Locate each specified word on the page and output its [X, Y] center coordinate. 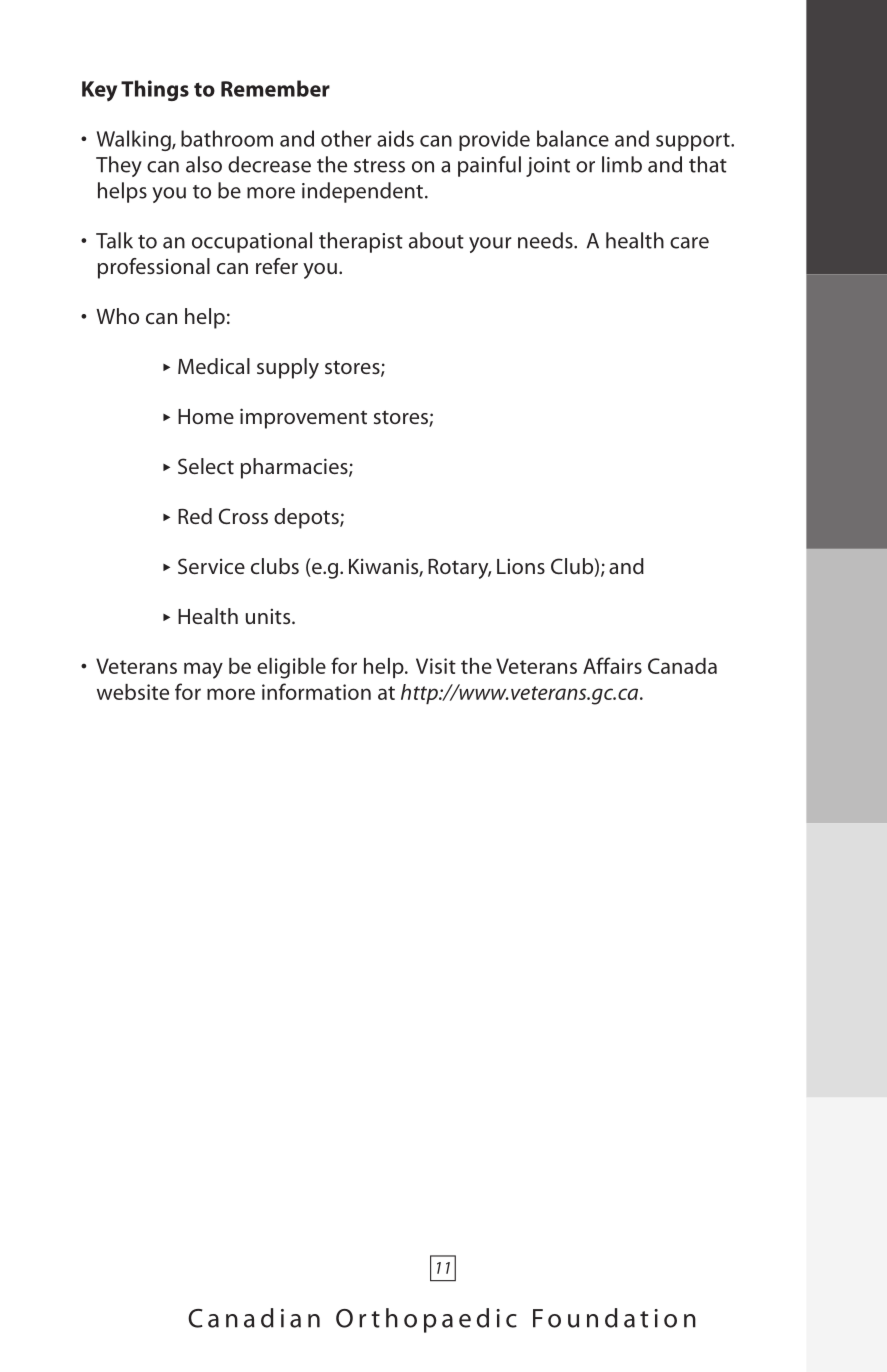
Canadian [254, 1318]
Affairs [612, 665]
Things [155, 90]
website [133, 692]
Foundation [614, 1318]
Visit [436, 666]
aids [395, 138]
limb [622, 164]
